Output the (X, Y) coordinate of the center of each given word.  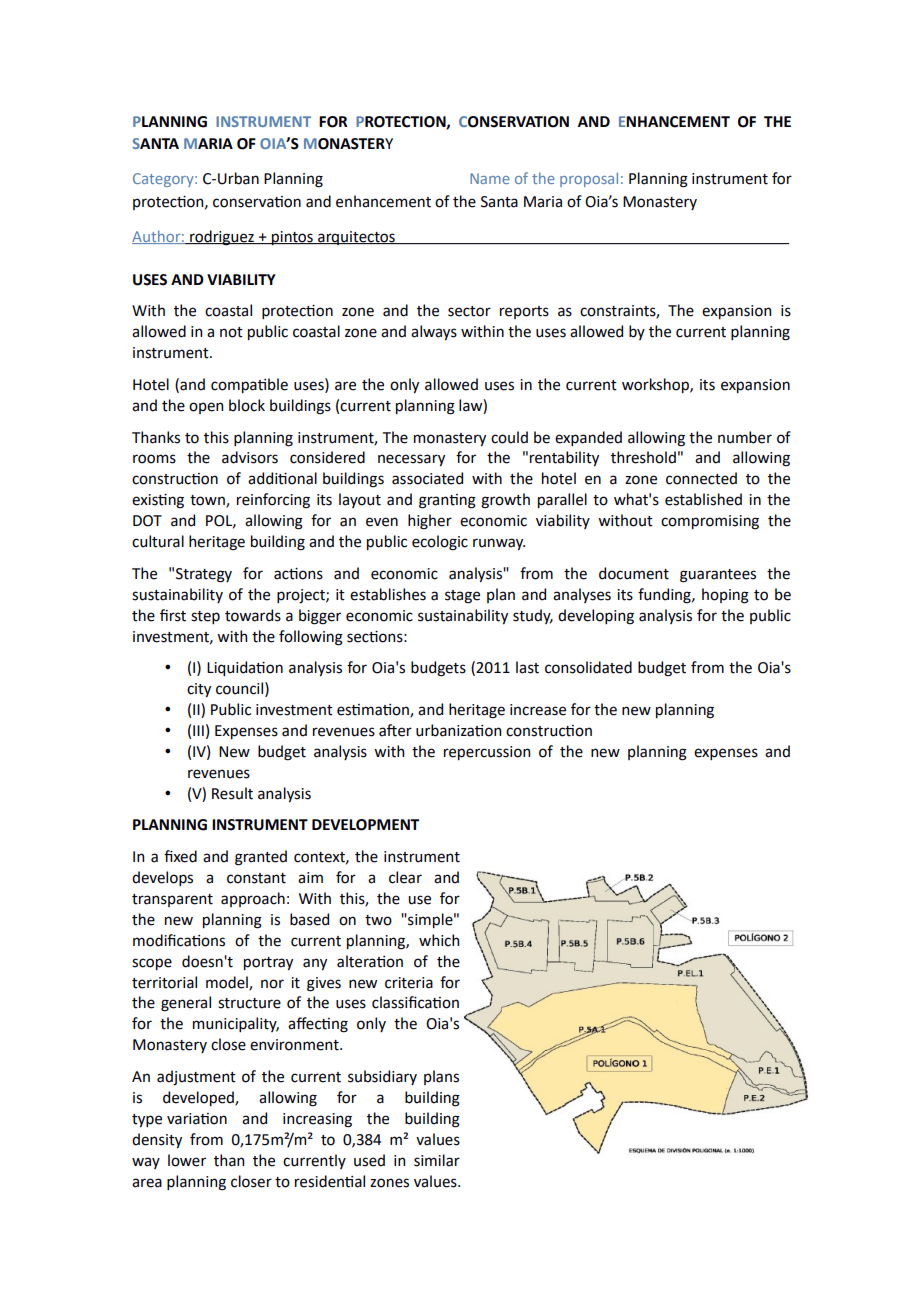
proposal (589, 179)
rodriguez (222, 238)
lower (187, 1160)
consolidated (588, 667)
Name (490, 178)
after (395, 730)
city (199, 690)
